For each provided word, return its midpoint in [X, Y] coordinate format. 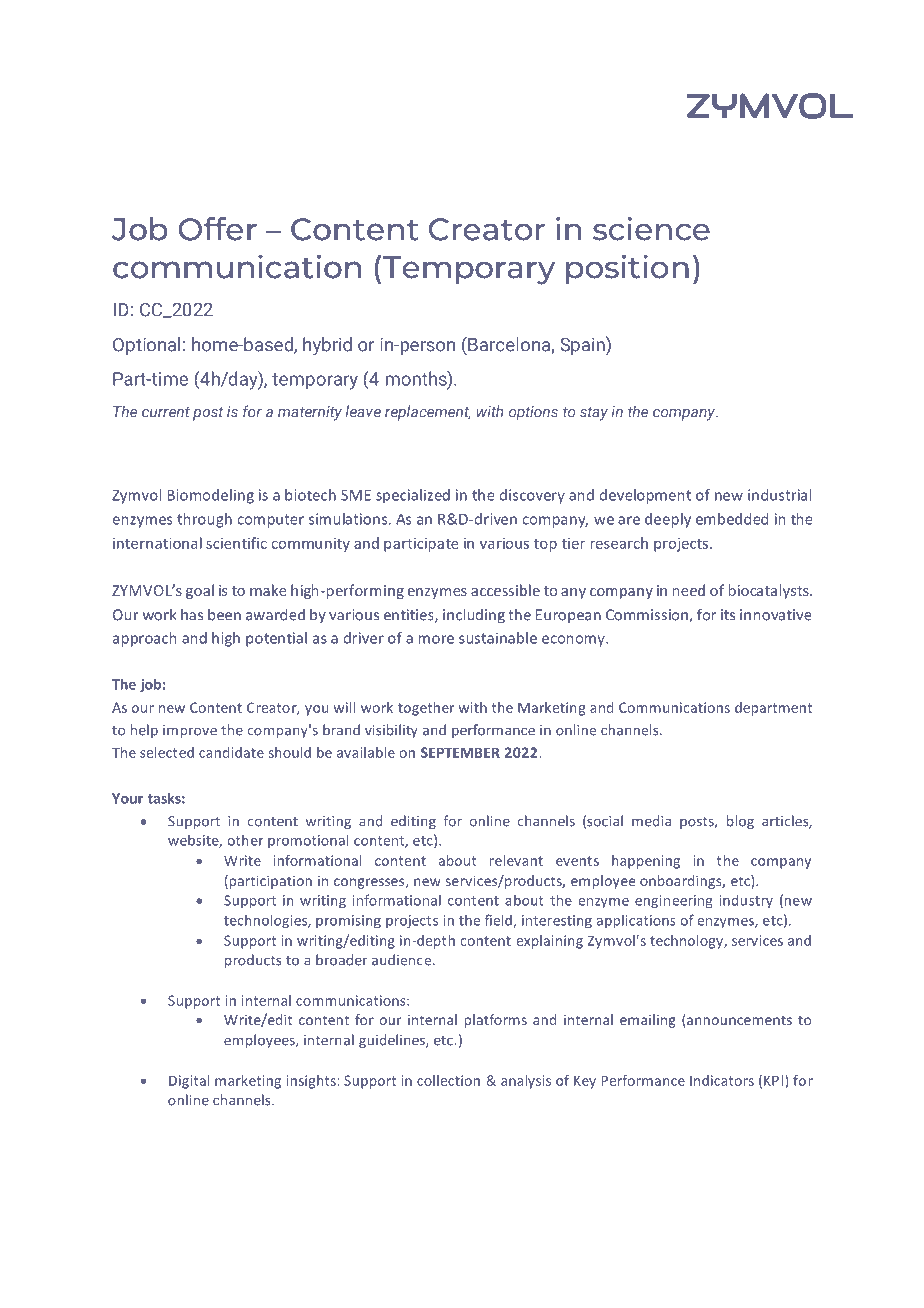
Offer [218, 229]
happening [646, 862]
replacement [428, 413]
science [651, 229]
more [436, 639]
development [645, 496]
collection [448, 1080]
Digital [189, 1082]
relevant [516, 860]
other [245, 840]
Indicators [722, 1080]
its [728, 615]
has [192, 614]
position [627, 270]
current [166, 412]
